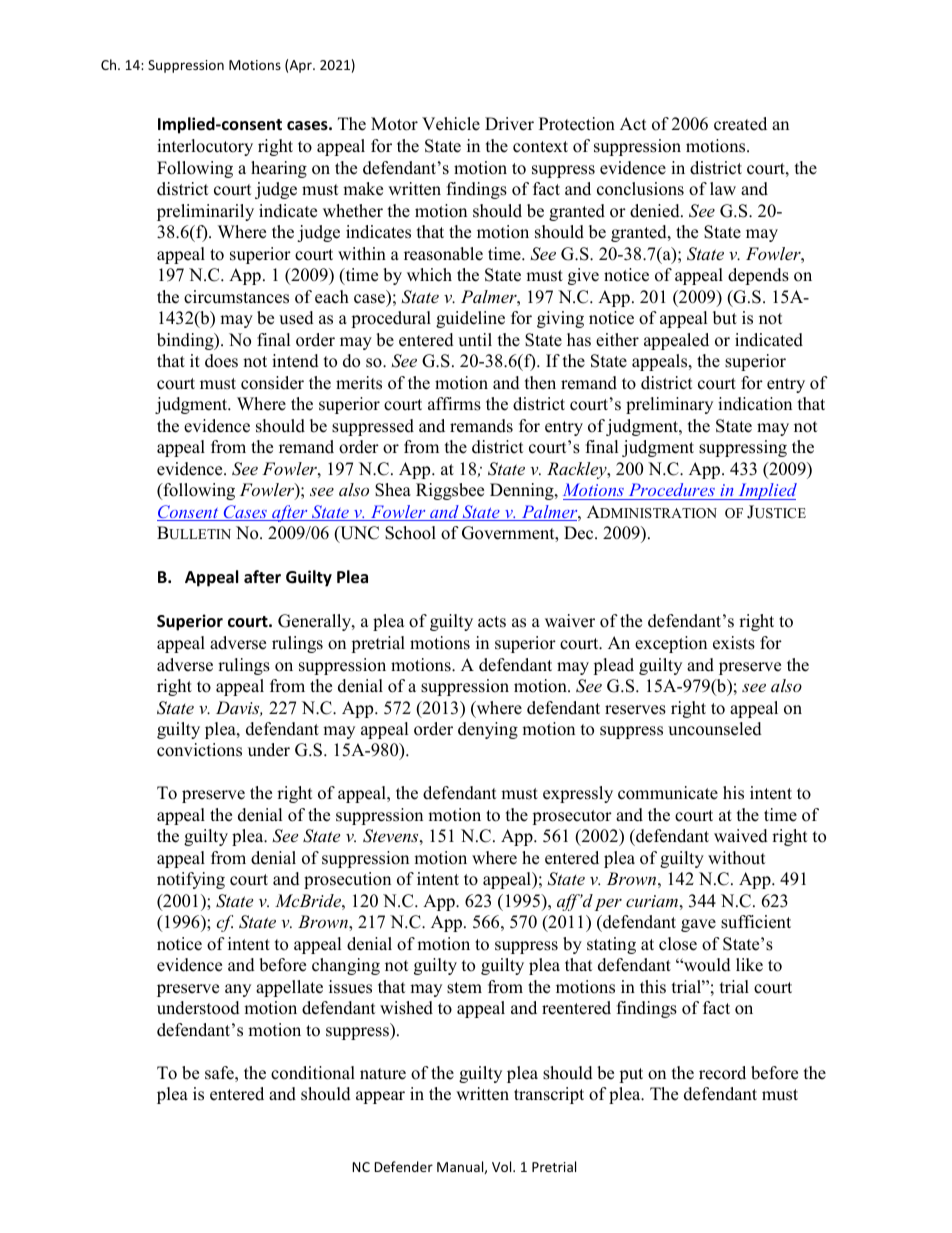 This image has width=952, height=1233. Describe the element at coordinates (669, 405) in the image. I see `preliminary` at that location.
